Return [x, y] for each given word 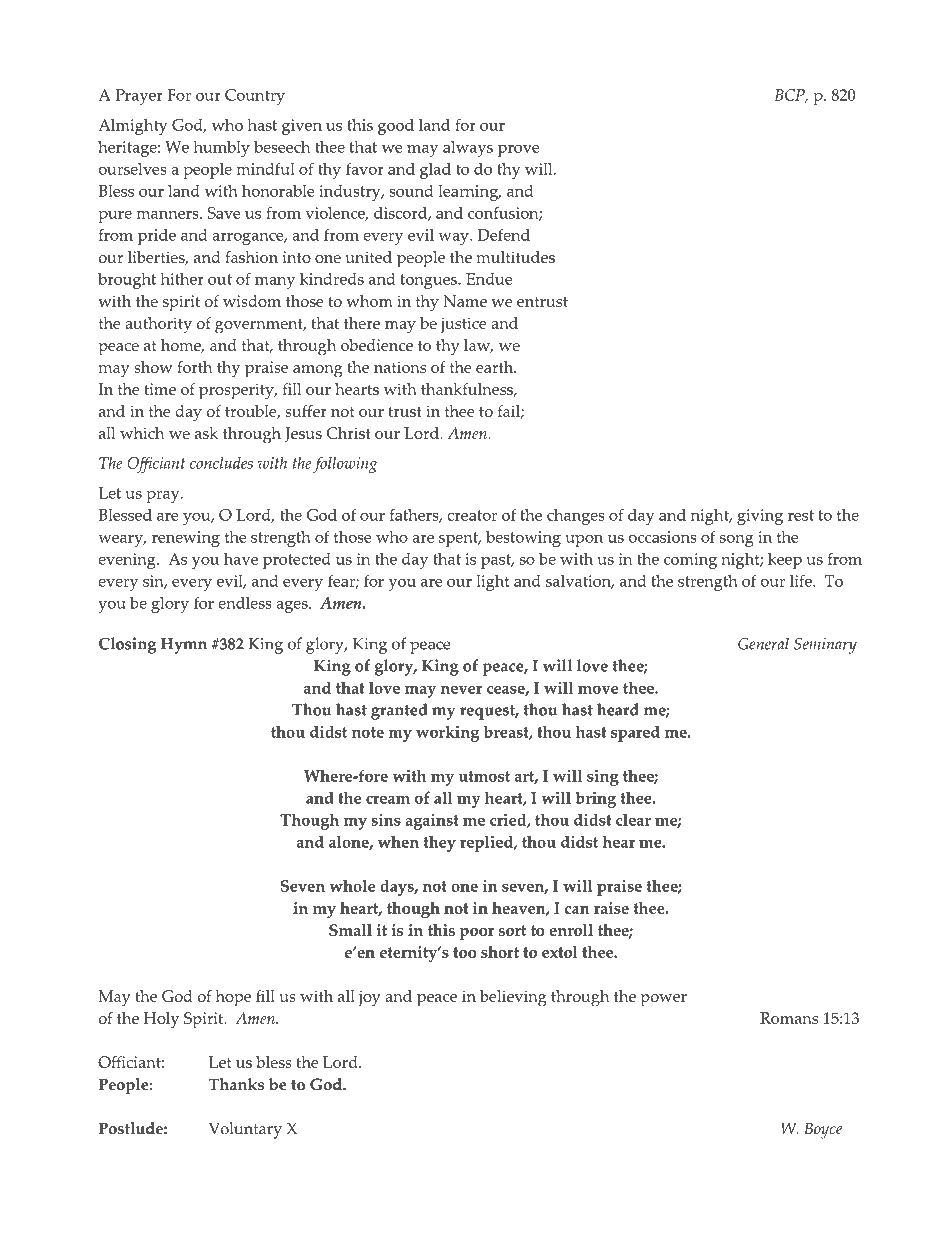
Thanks [236, 1084]
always [468, 149]
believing [513, 998]
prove [519, 151]
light [493, 583]
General [763, 643]
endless [245, 603]
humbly [221, 149]
